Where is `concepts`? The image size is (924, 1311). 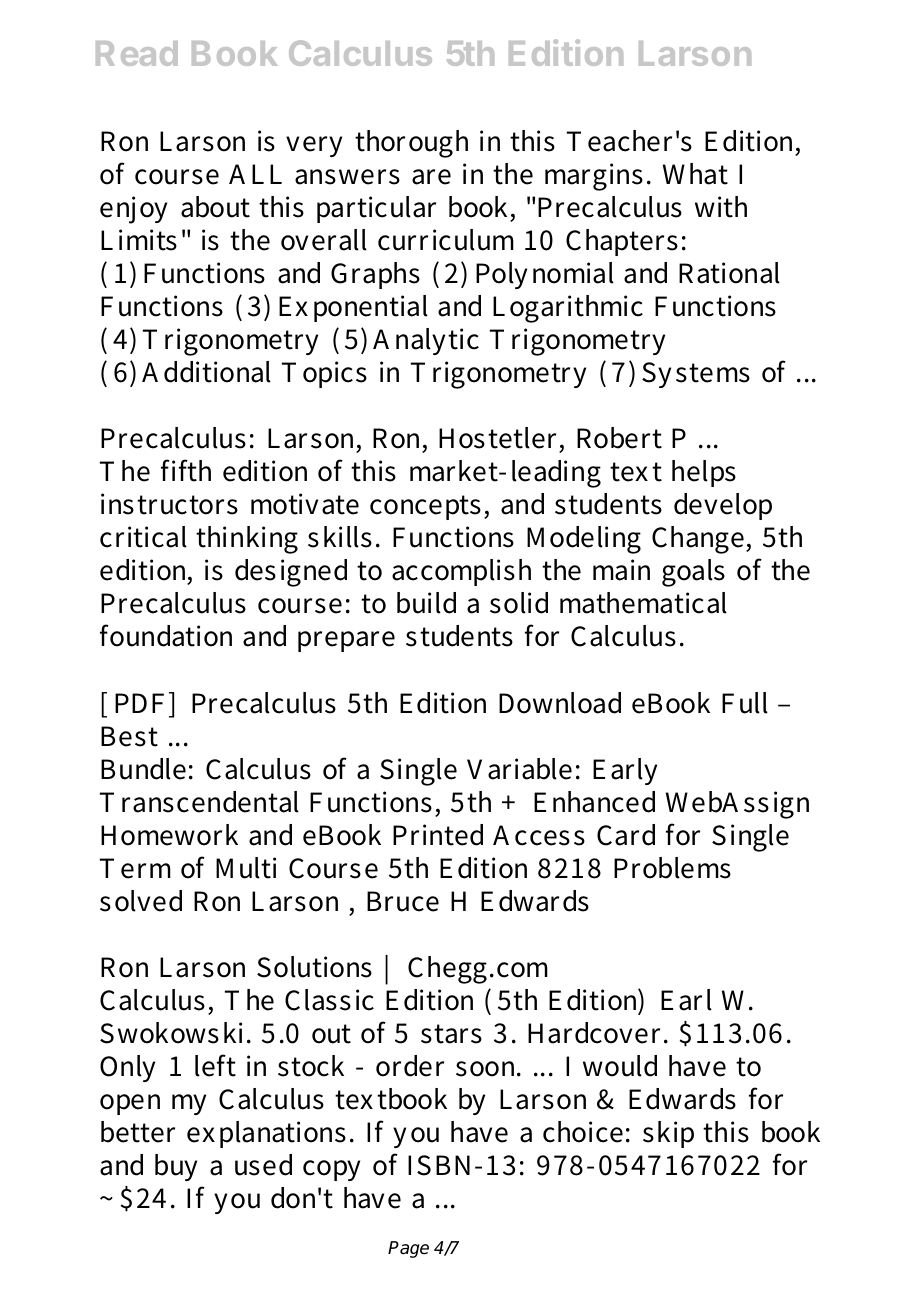
concepts is located at coordinates (425, 507).
